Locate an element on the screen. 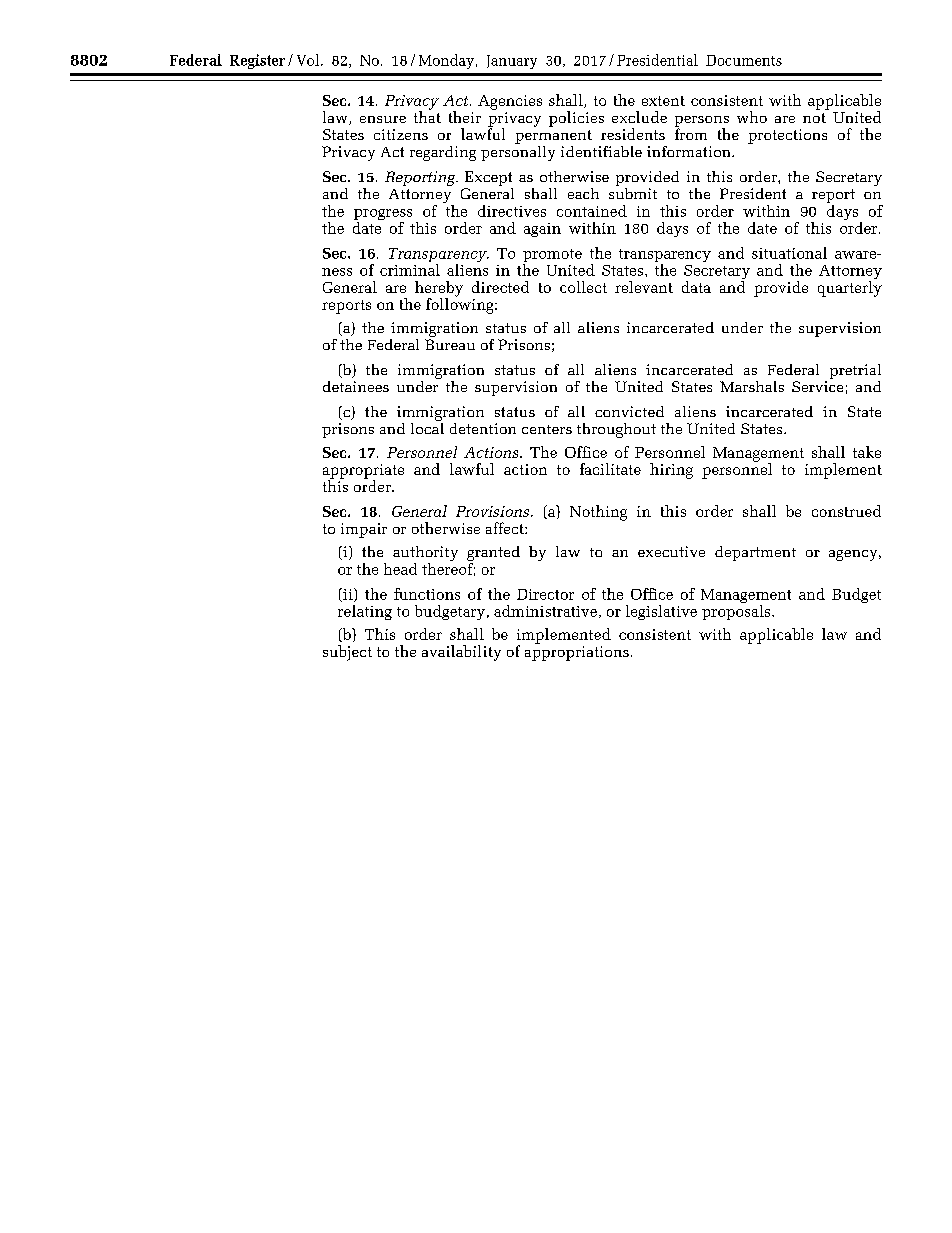  Register is located at coordinates (257, 61).
